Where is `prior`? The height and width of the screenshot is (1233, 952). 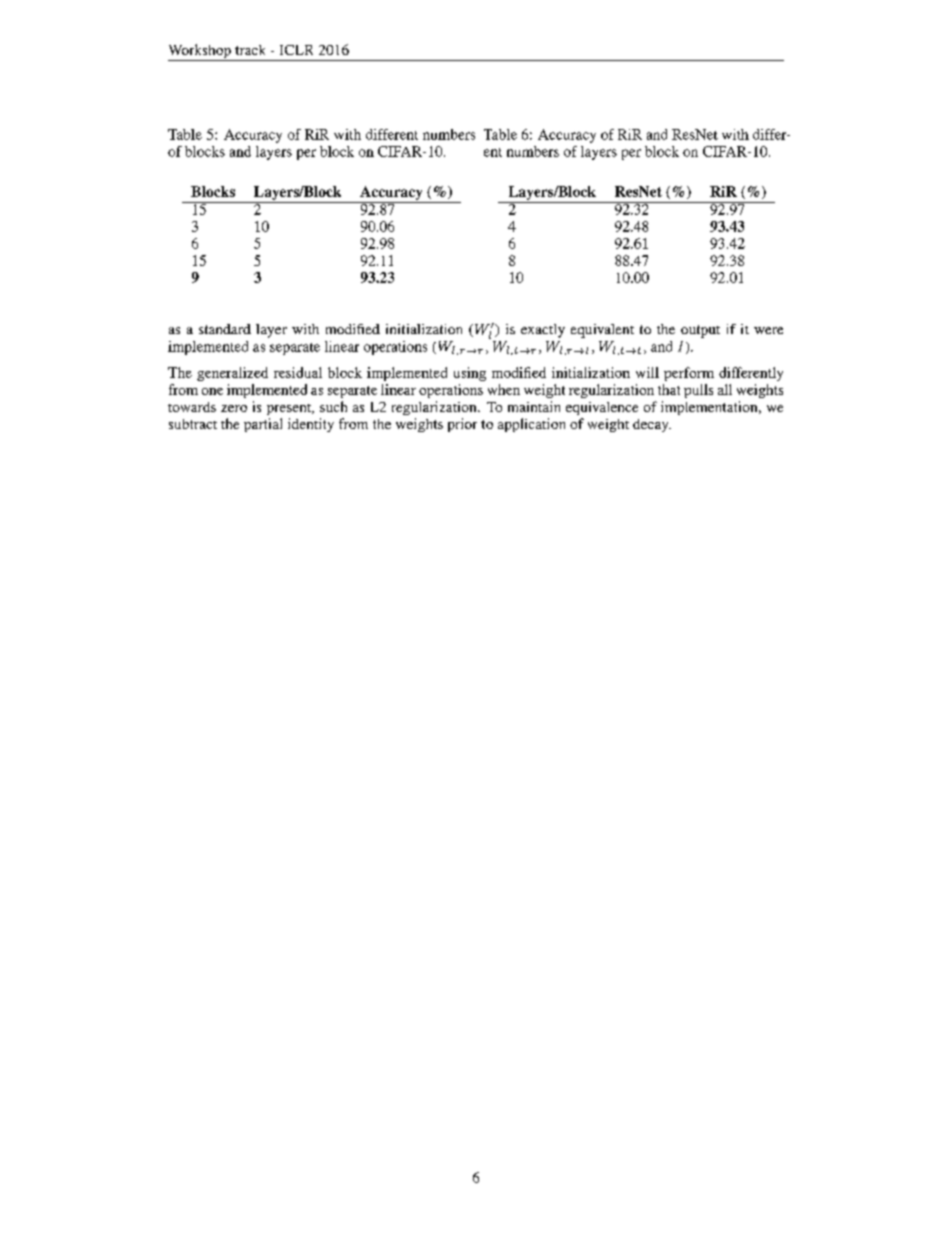
prior is located at coordinates (462, 425).
